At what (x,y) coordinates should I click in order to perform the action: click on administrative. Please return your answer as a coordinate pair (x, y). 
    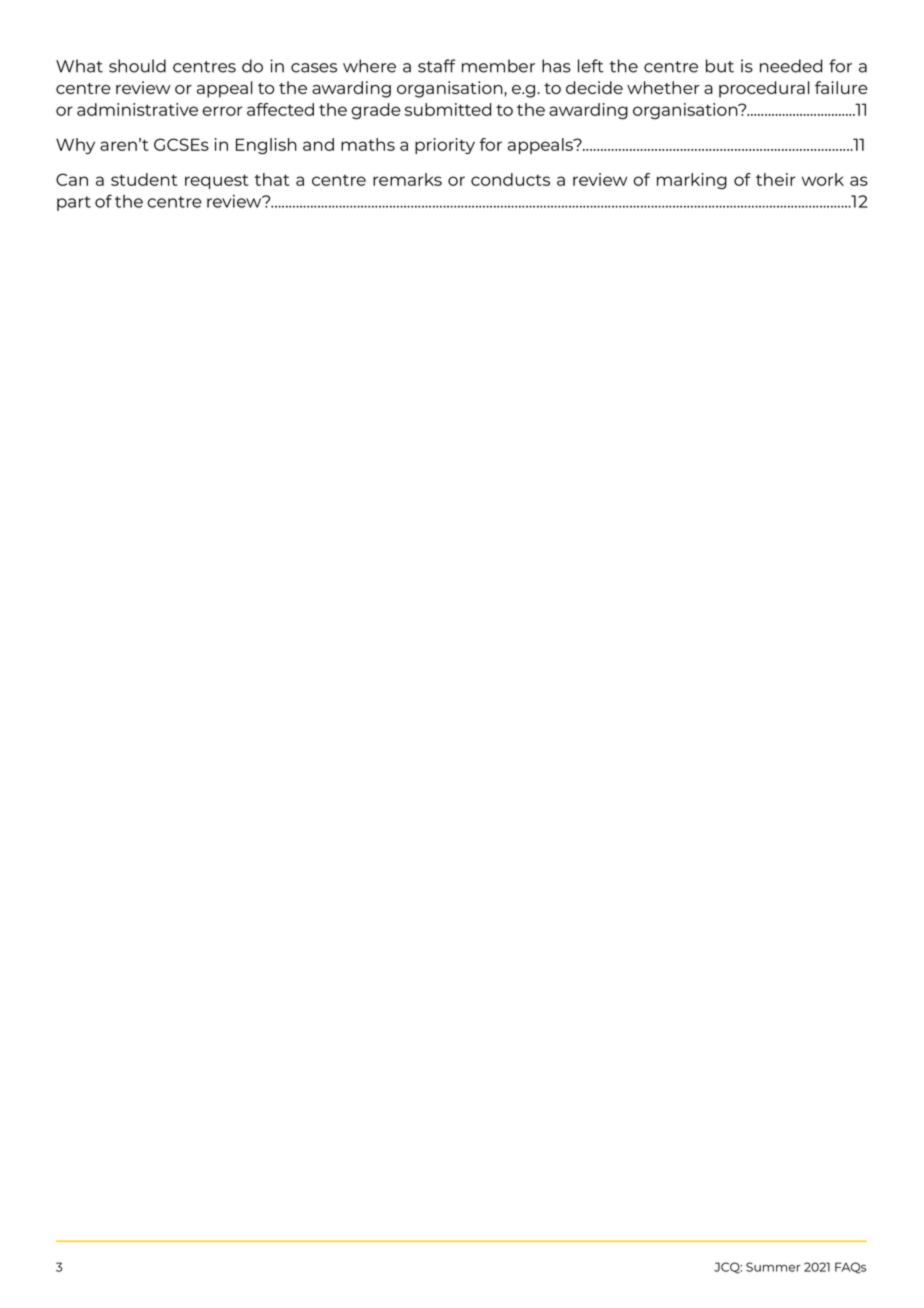
    Looking at the image, I should click on (137, 109).
